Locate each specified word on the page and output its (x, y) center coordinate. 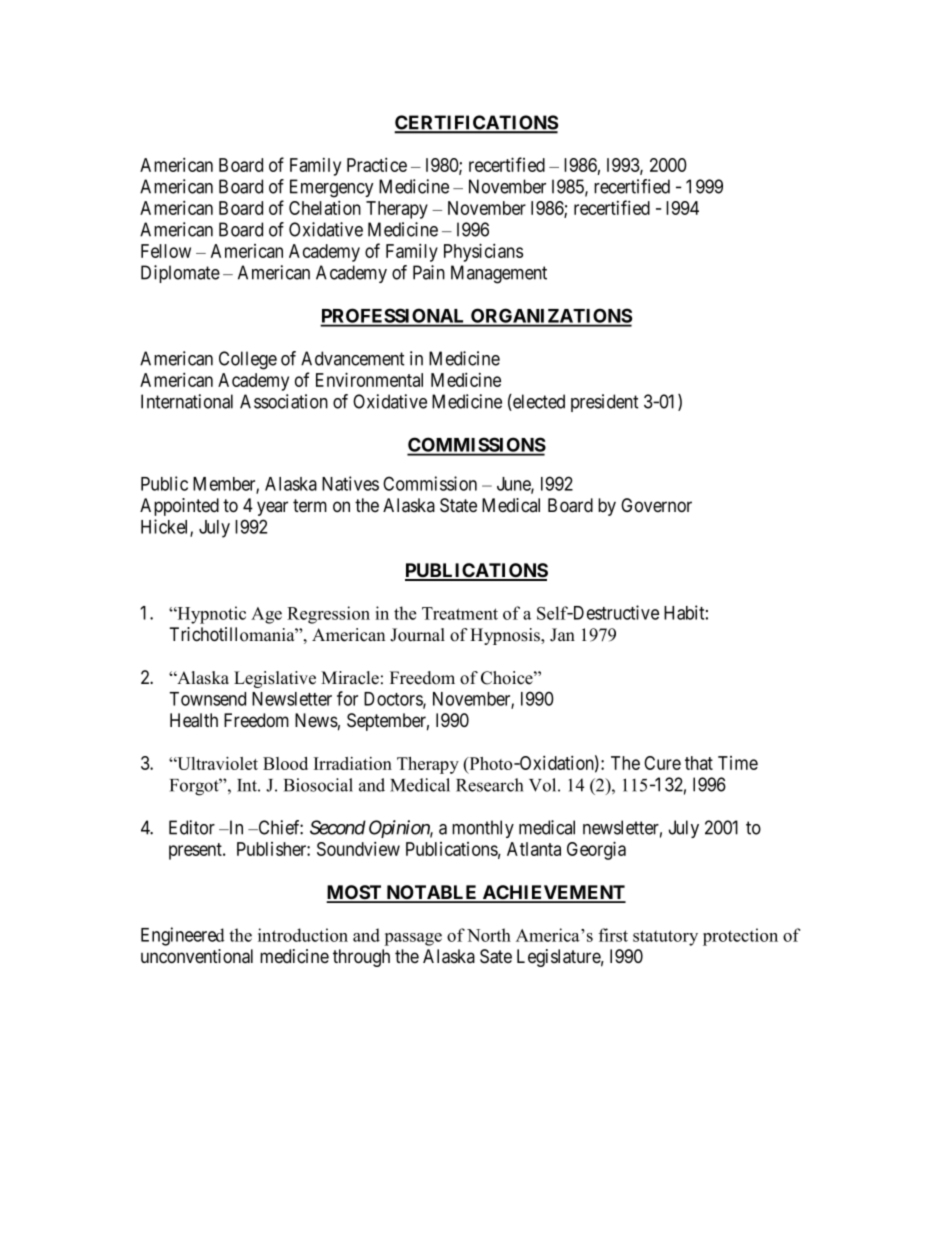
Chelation (325, 207)
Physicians (483, 252)
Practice (377, 164)
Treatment (460, 613)
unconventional (197, 956)
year (272, 508)
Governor (656, 505)
